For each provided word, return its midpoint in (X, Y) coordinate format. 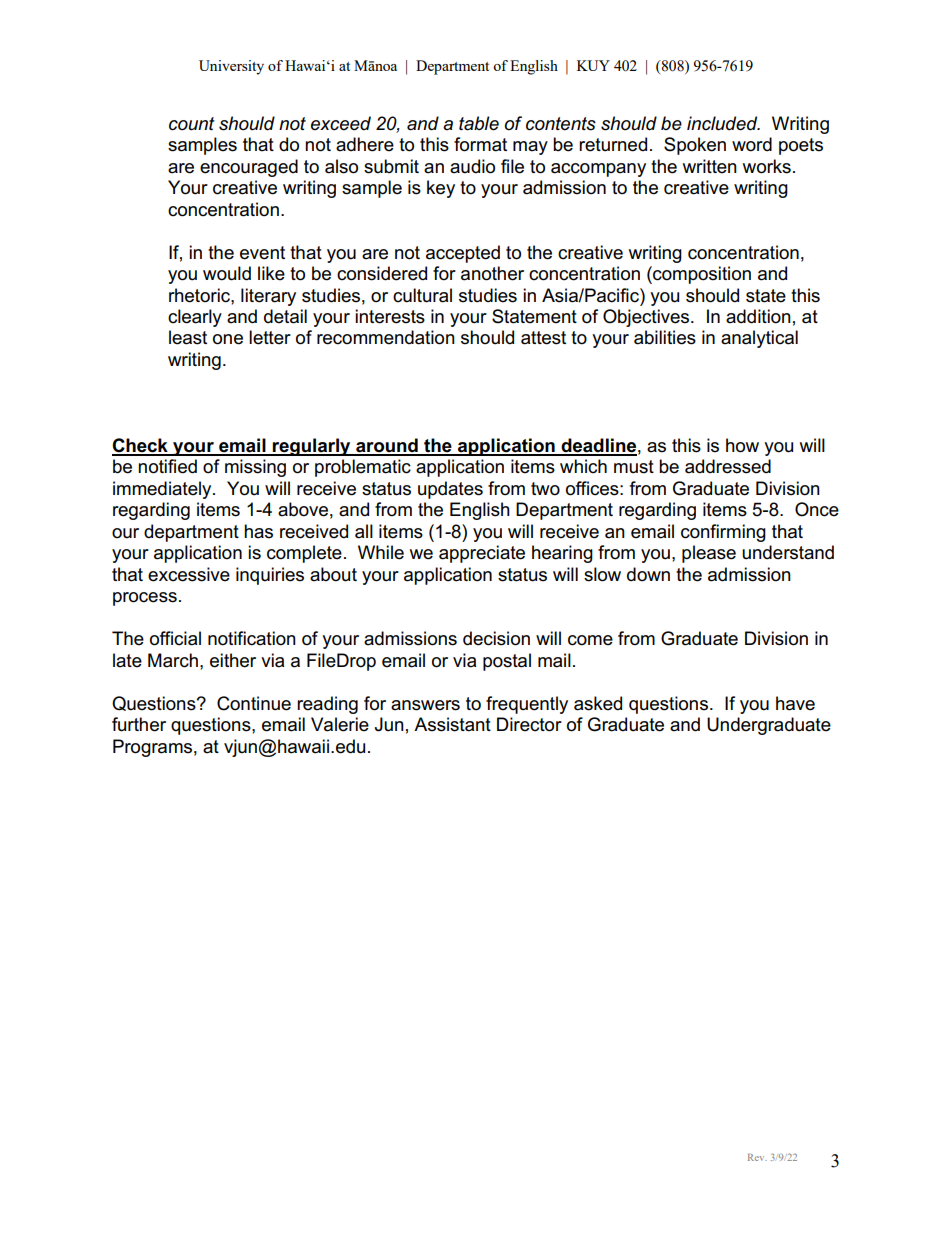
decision (496, 638)
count (192, 124)
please (709, 554)
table (479, 123)
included (723, 123)
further (139, 724)
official (175, 638)
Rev (757, 1157)
